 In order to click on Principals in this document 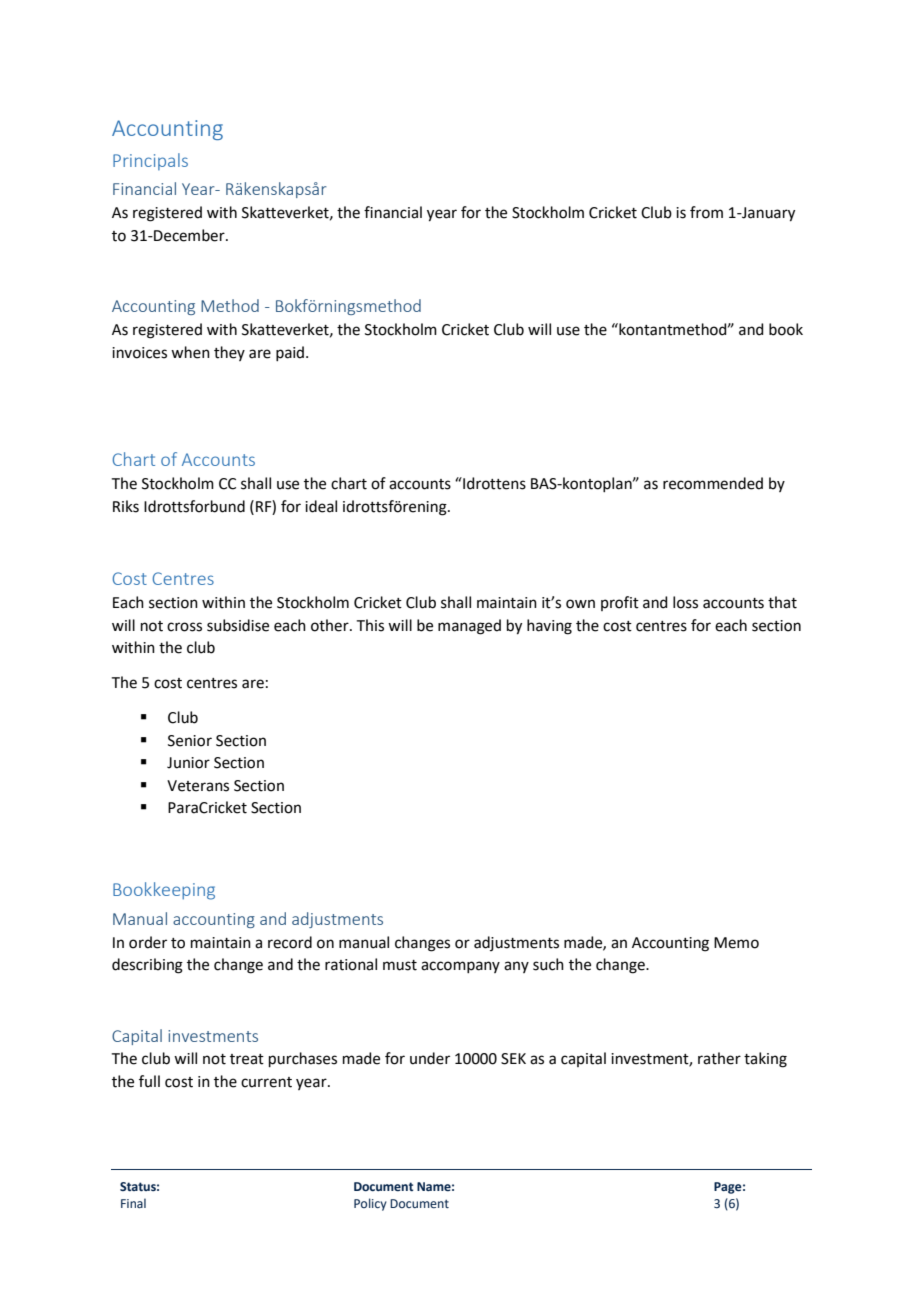, I will do `click(150, 161)`.
